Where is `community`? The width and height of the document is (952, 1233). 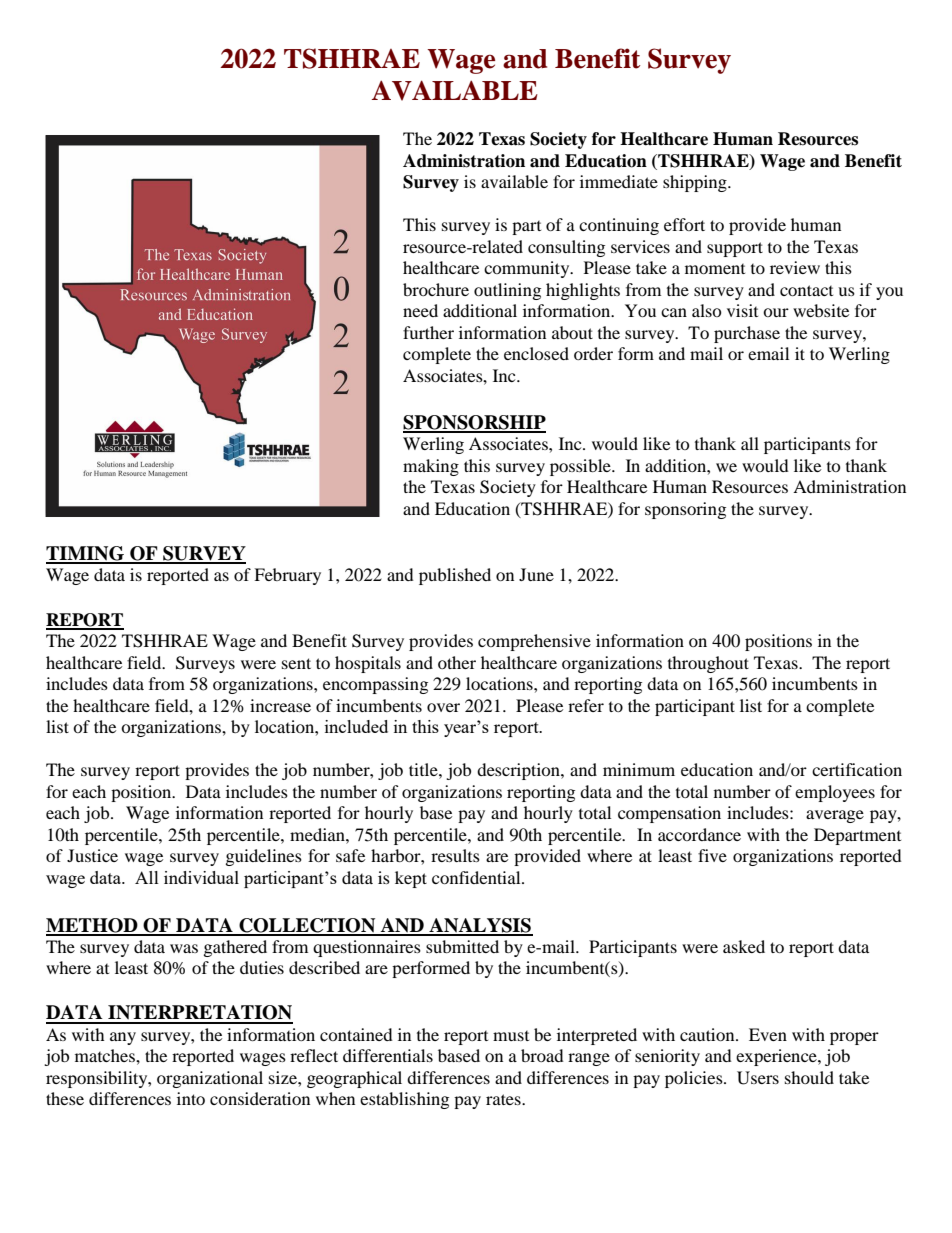
community is located at coordinates (528, 269).
